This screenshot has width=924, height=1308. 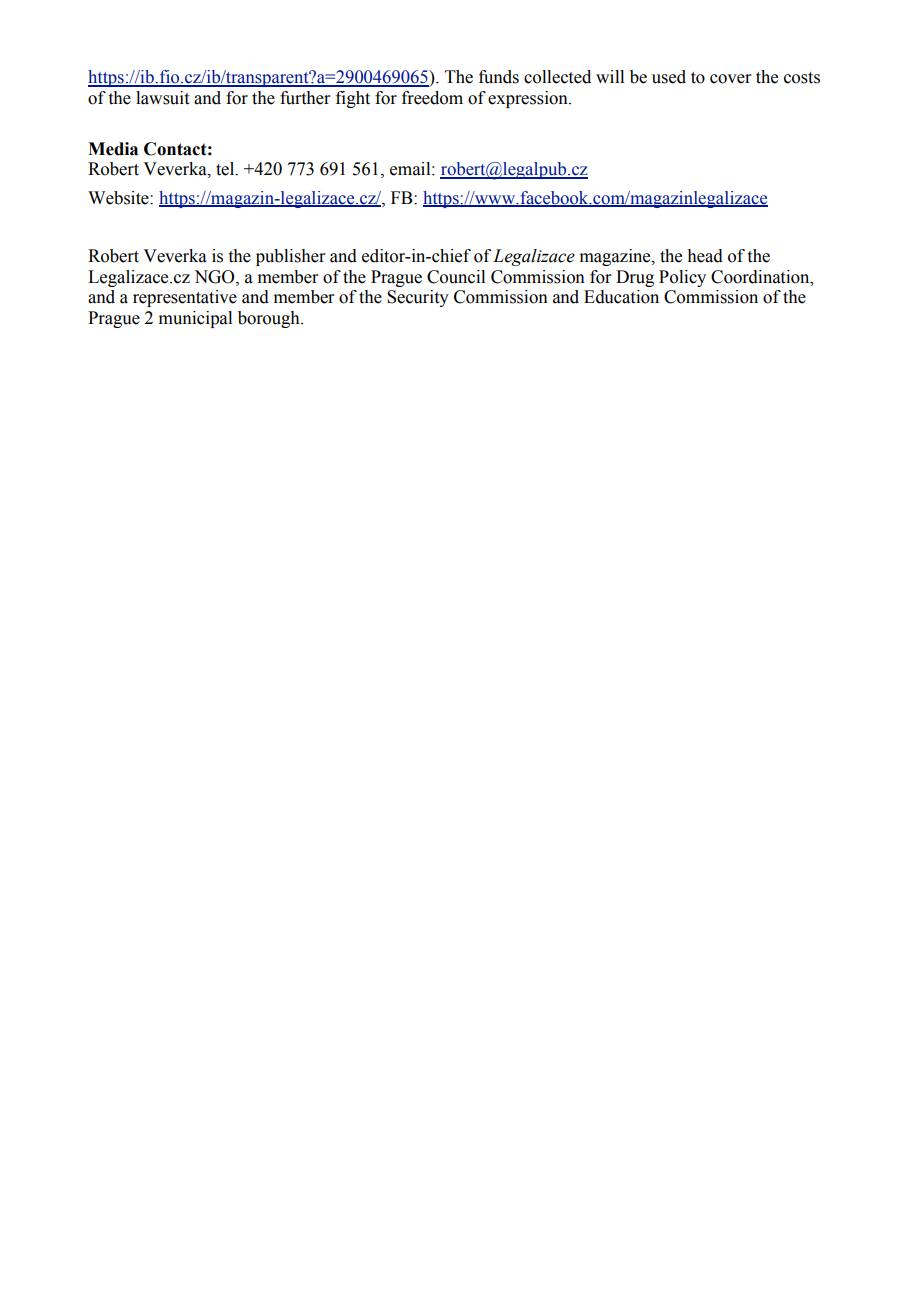 What do you see at coordinates (291, 257) in the screenshot?
I see `publisher` at bounding box center [291, 257].
